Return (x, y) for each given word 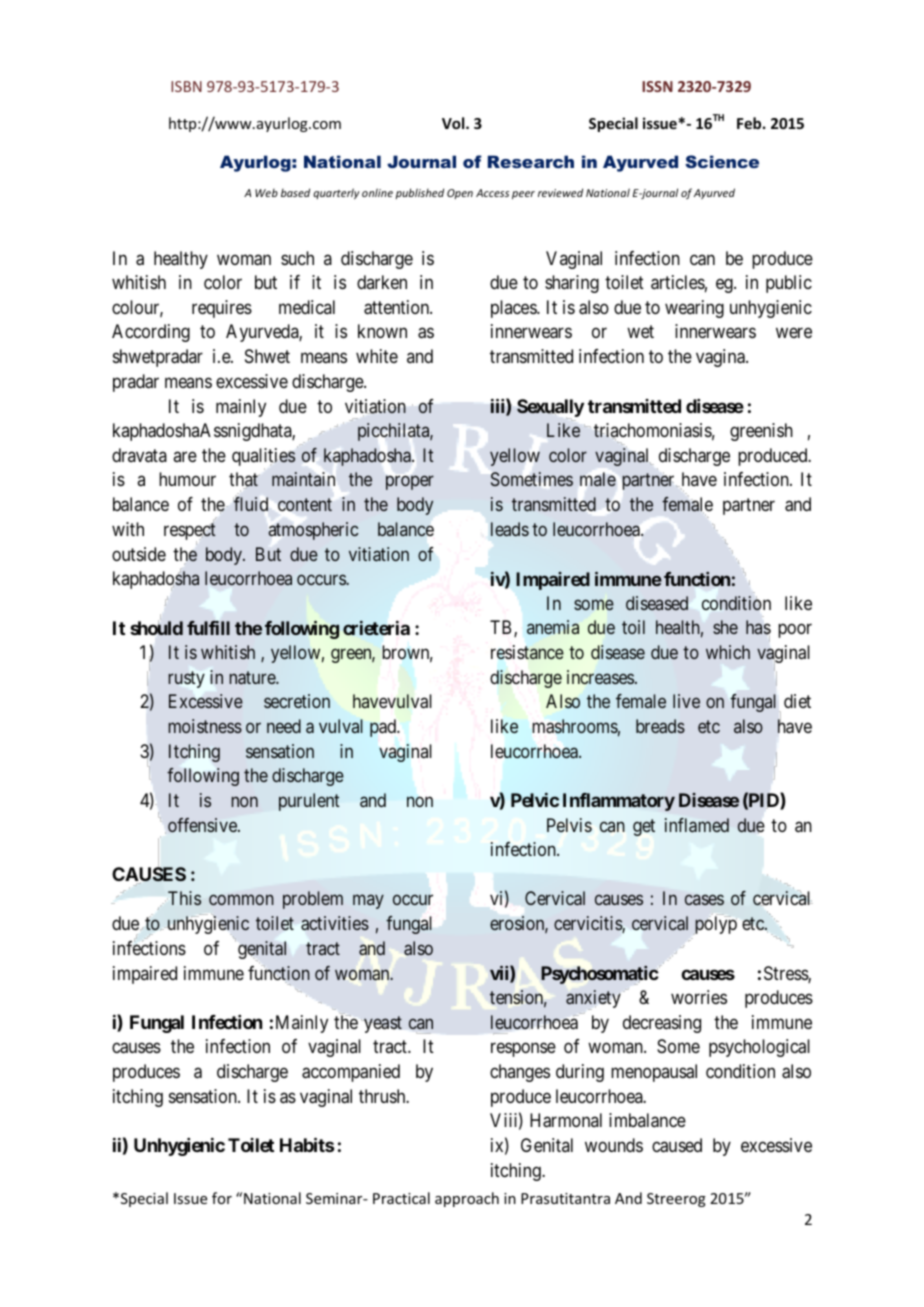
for (222, 1198)
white (377, 356)
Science (722, 161)
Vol (454, 123)
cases (704, 900)
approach (467, 1199)
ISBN (186, 86)
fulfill (208, 628)
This (184, 898)
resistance (527, 652)
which (728, 652)
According (151, 333)
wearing (694, 309)
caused (677, 1145)
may (368, 902)
